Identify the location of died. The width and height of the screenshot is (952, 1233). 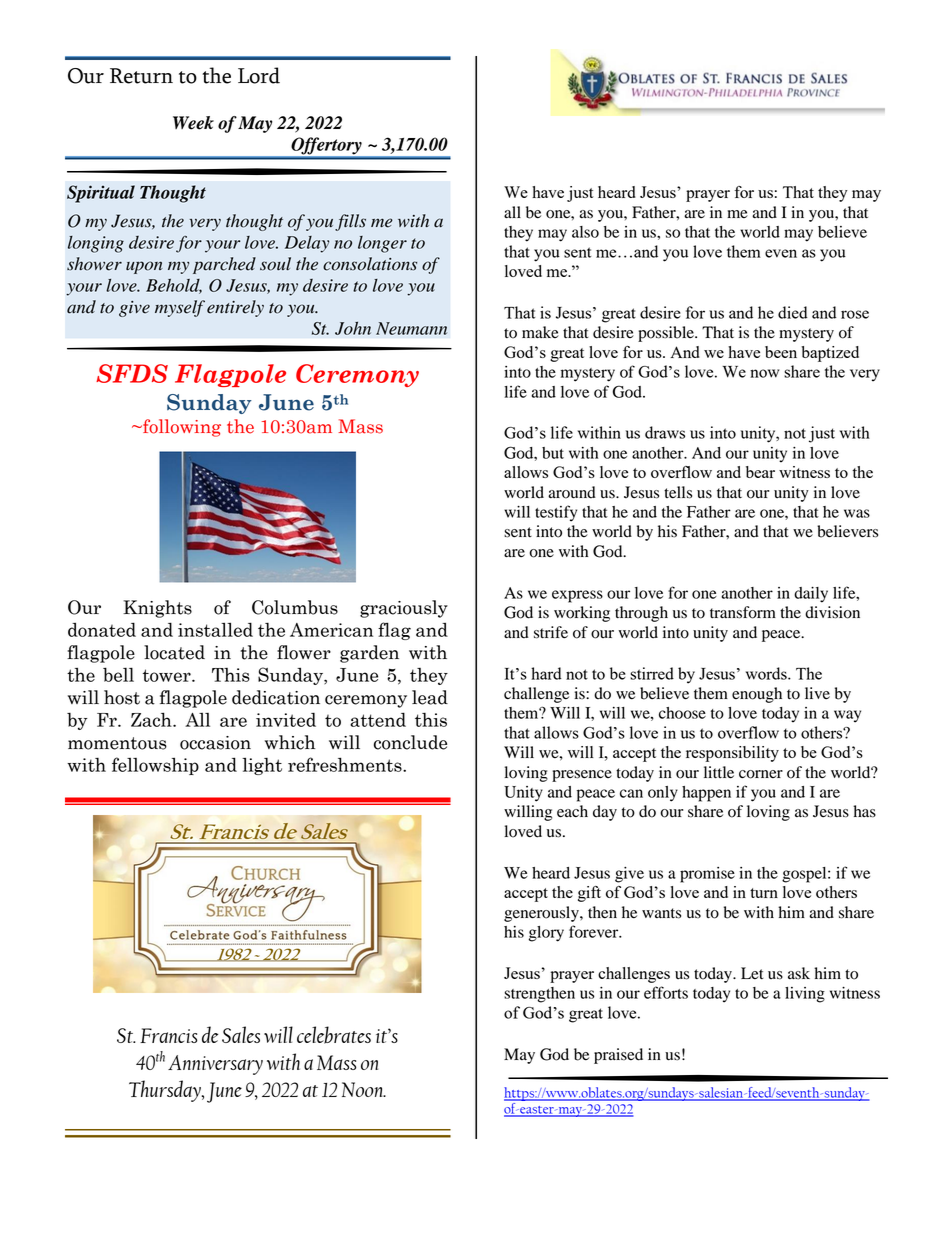
(793, 312).
